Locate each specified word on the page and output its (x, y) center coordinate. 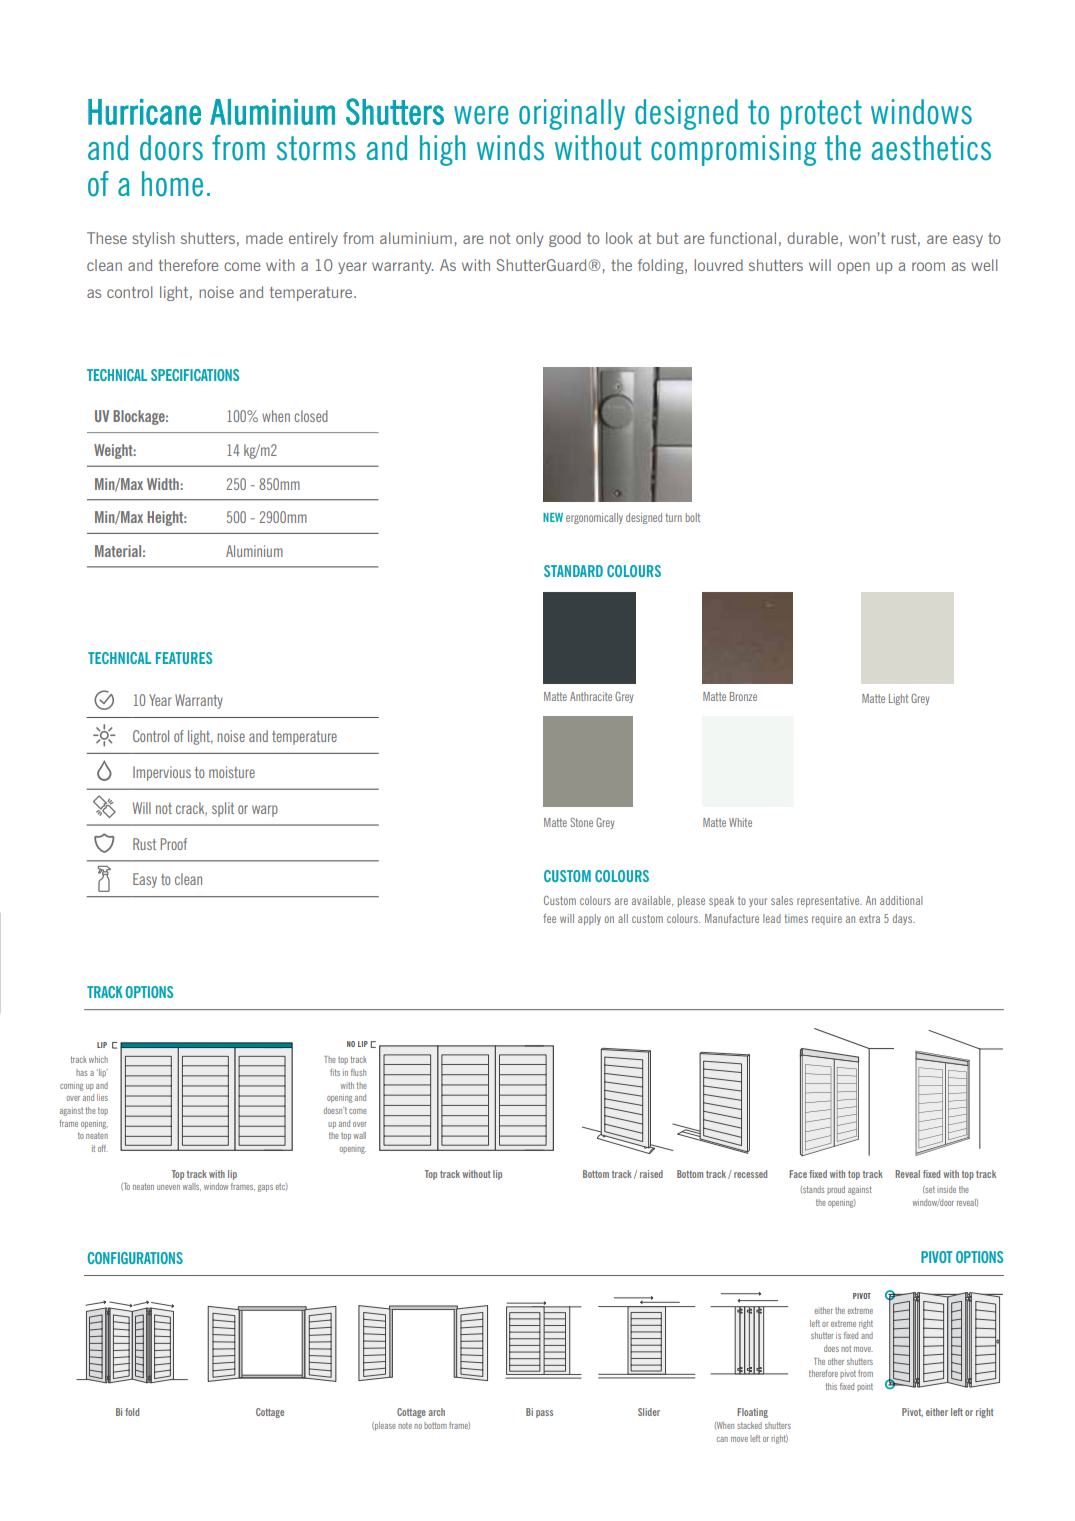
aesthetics (931, 148)
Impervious (162, 773)
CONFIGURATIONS (135, 1258)
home (172, 184)
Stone (581, 822)
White (740, 822)
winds (510, 148)
